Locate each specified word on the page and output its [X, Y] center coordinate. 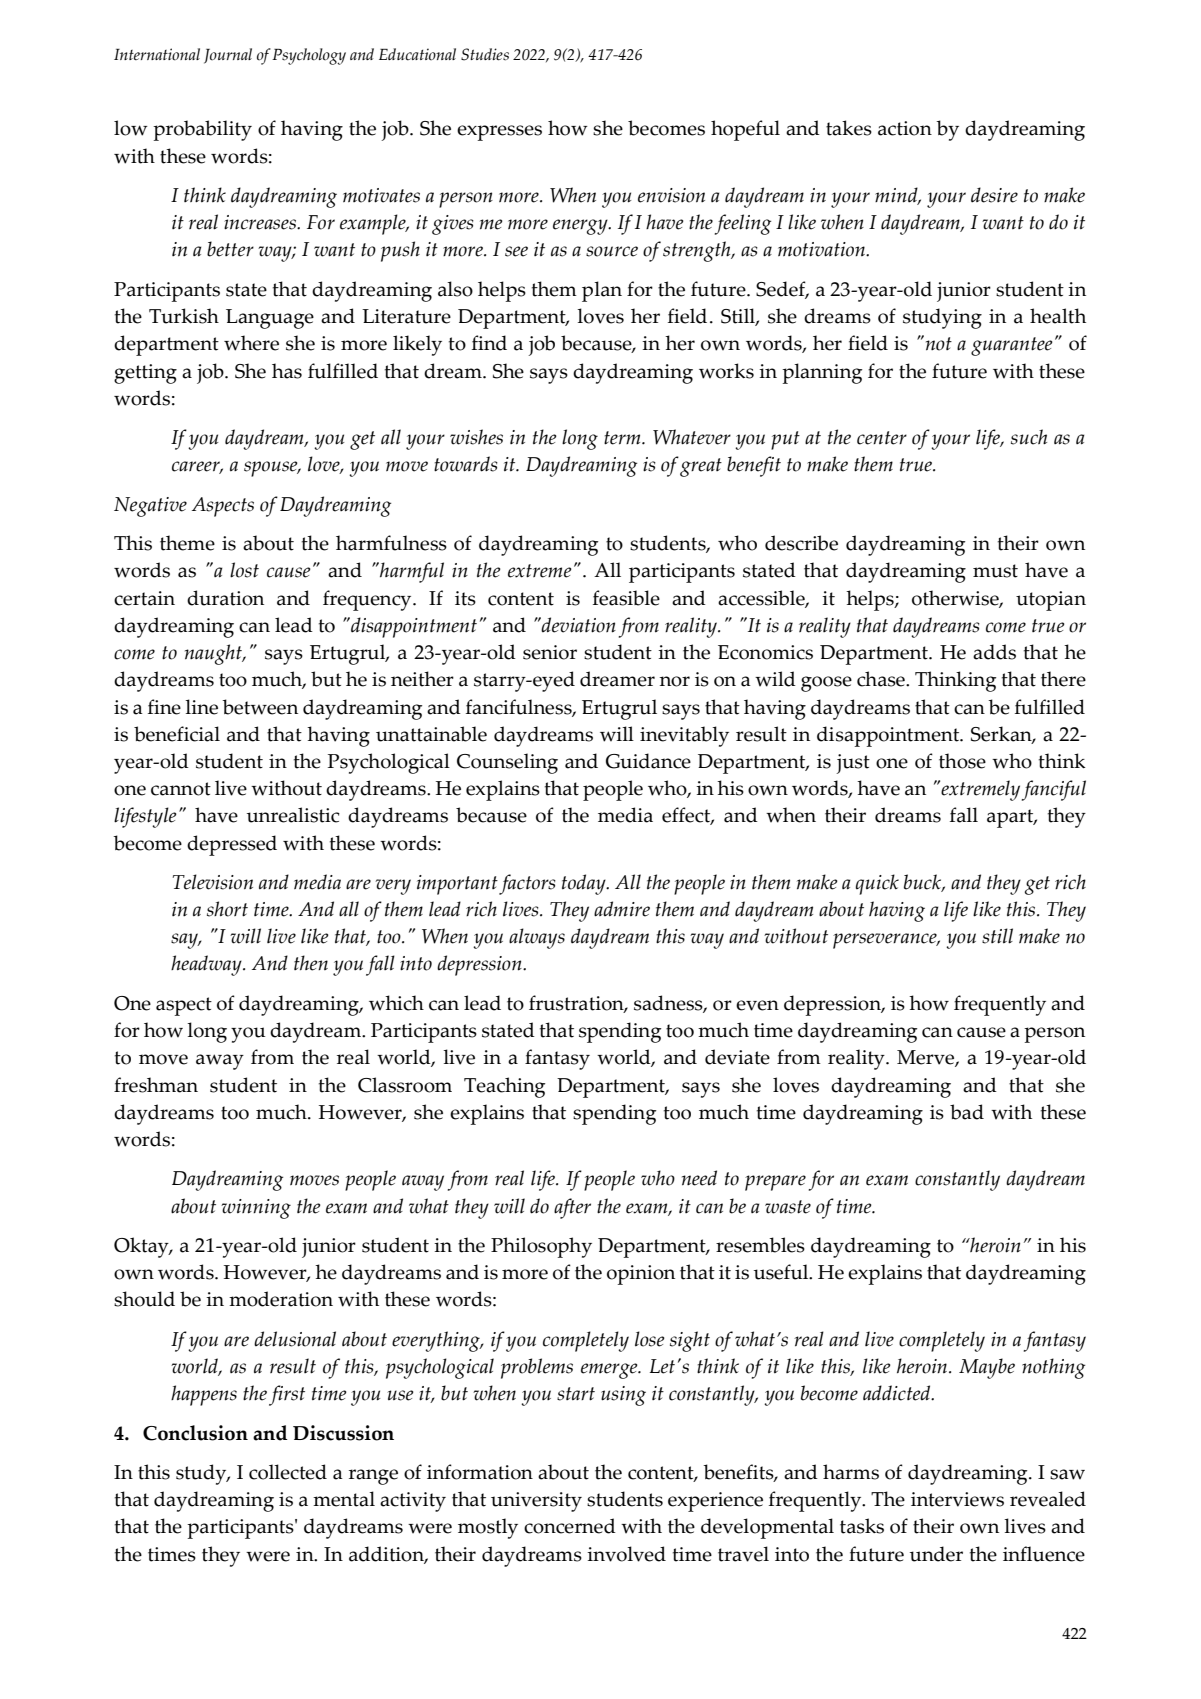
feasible [626, 598]
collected [288, 1472]
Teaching [504, 1087]
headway [207, 965]
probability [202, 130]
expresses [499, 133]
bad [967, 1112]
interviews [957, 1499]
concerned [570, 1526]
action [905, 128]
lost [244, 570]
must [995, 571]
